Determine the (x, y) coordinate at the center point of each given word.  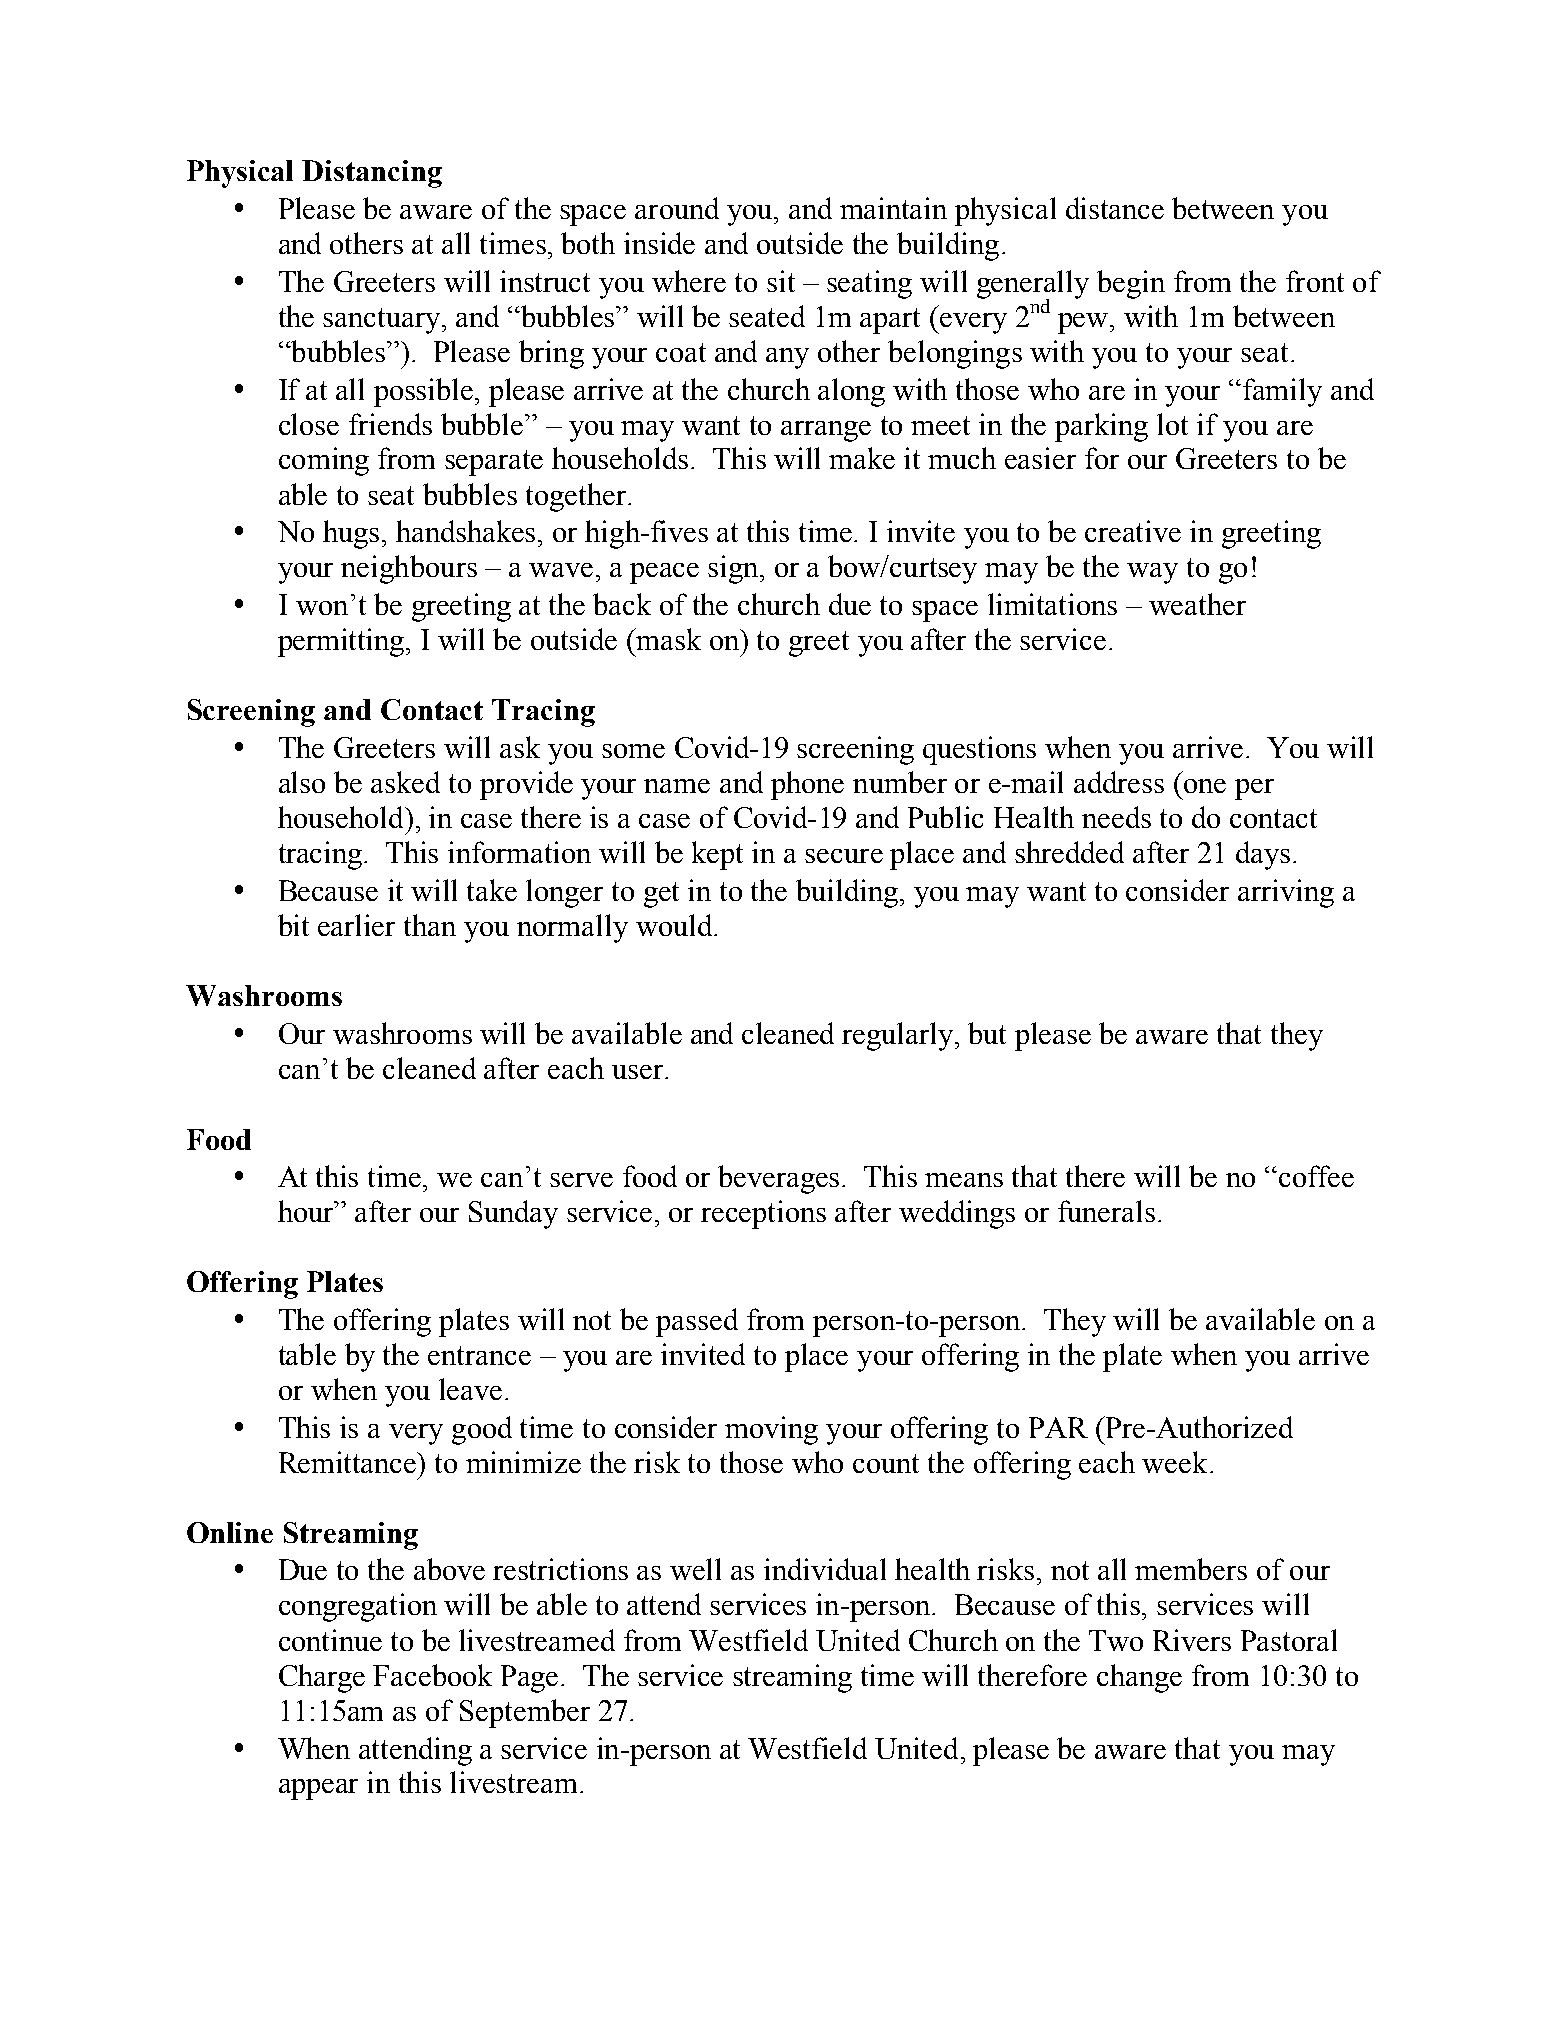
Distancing (372, 174)
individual (825, 1569)
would (675, 925)
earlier (356, 925)
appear (318, 1789)
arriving (1286, 893)
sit (781, 281)
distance (1115, 208)
